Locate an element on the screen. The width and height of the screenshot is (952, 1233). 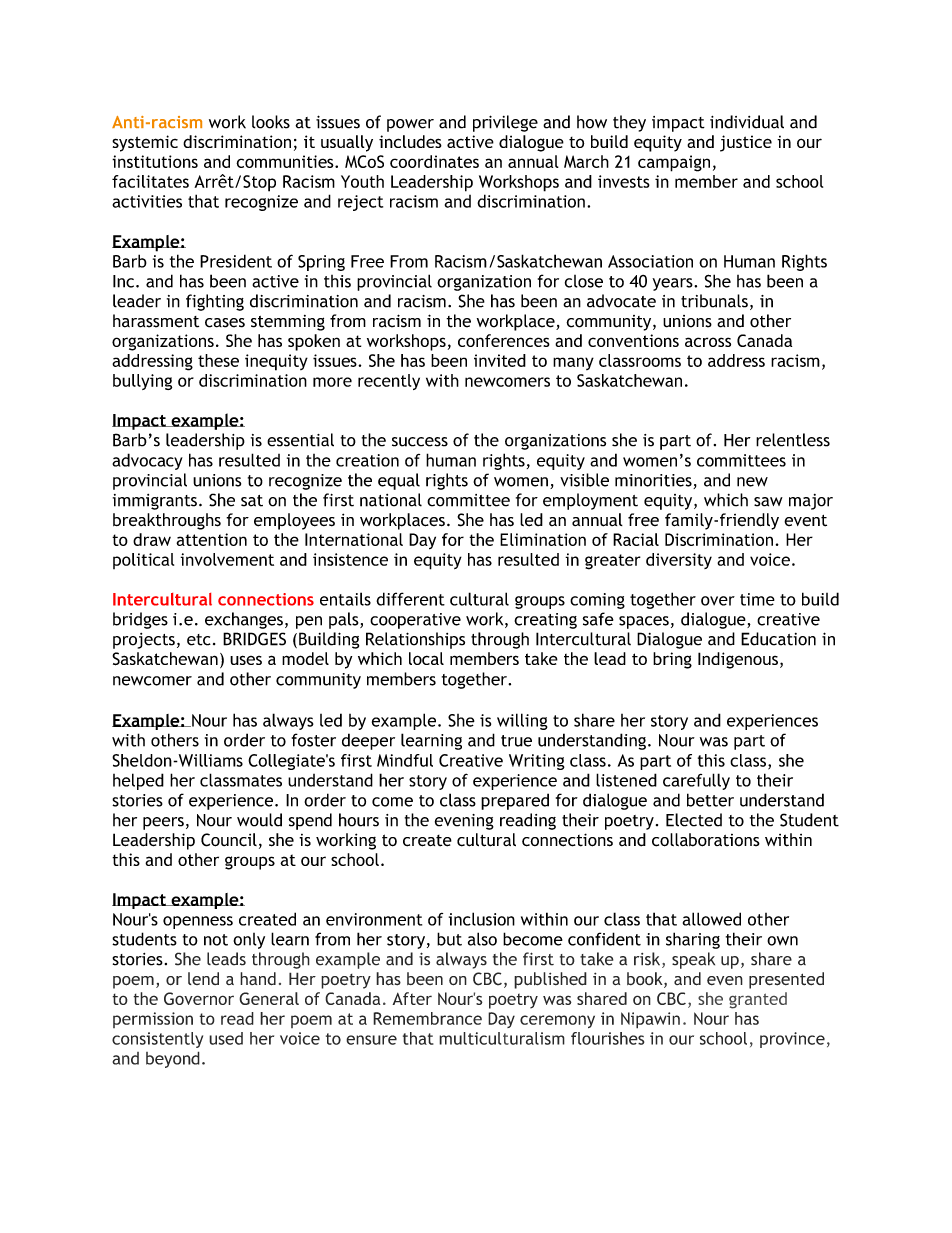
granted is located at coordinates (758, 1000).
